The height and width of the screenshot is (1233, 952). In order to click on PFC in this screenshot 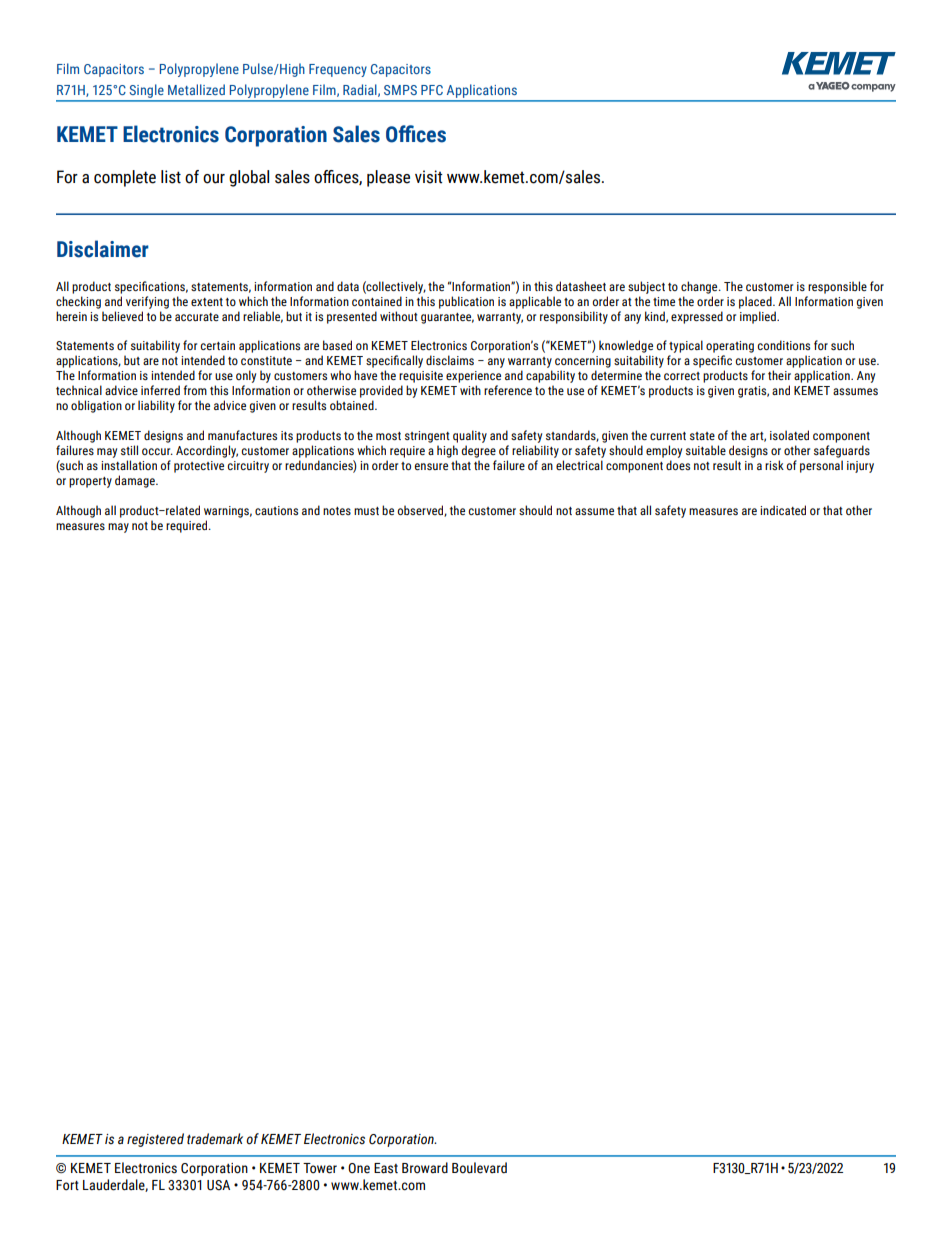, I will do `click(432, 90)`.
